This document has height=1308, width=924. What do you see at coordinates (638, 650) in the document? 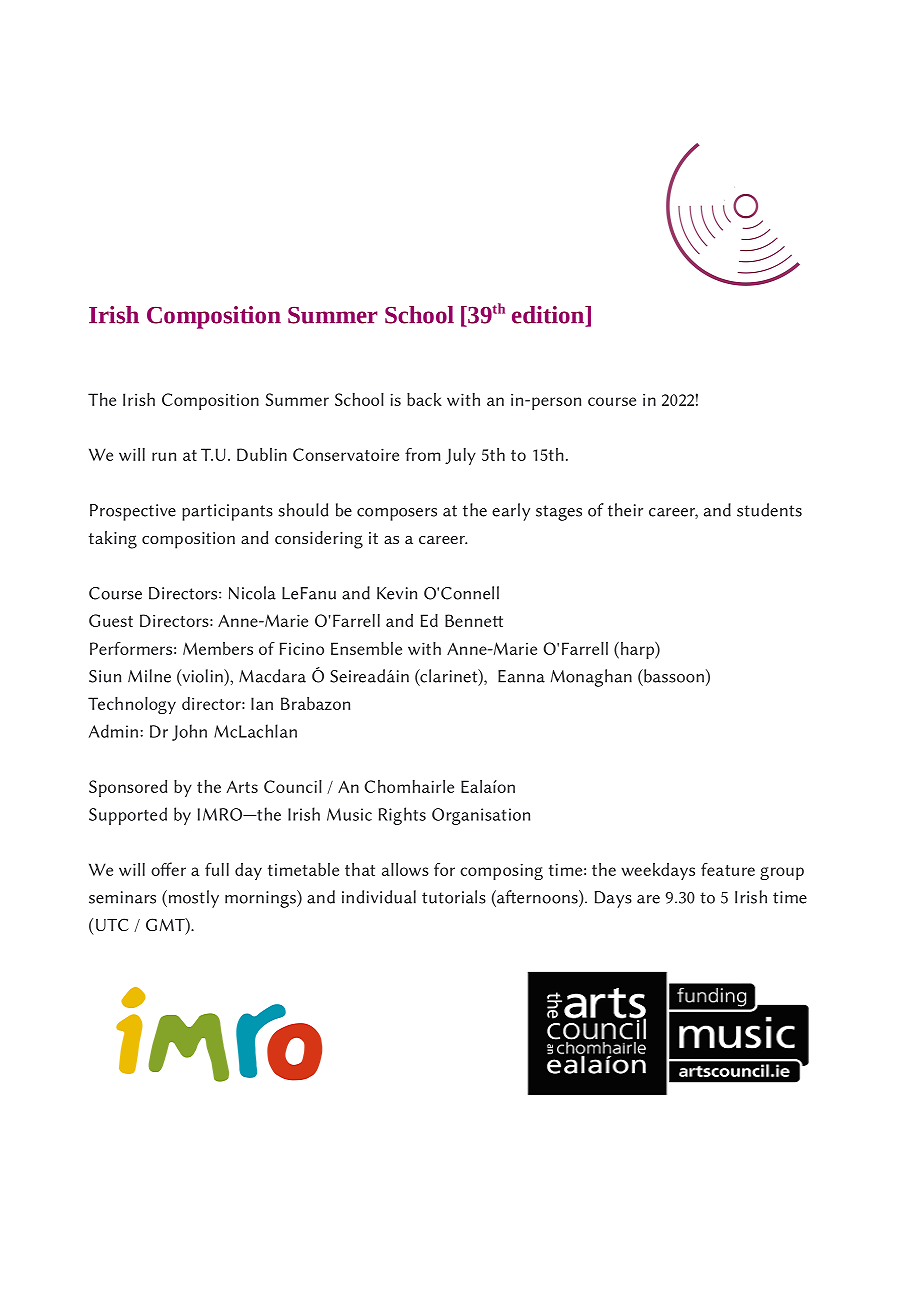
I see `harp` at bounding box center [638, 650].
